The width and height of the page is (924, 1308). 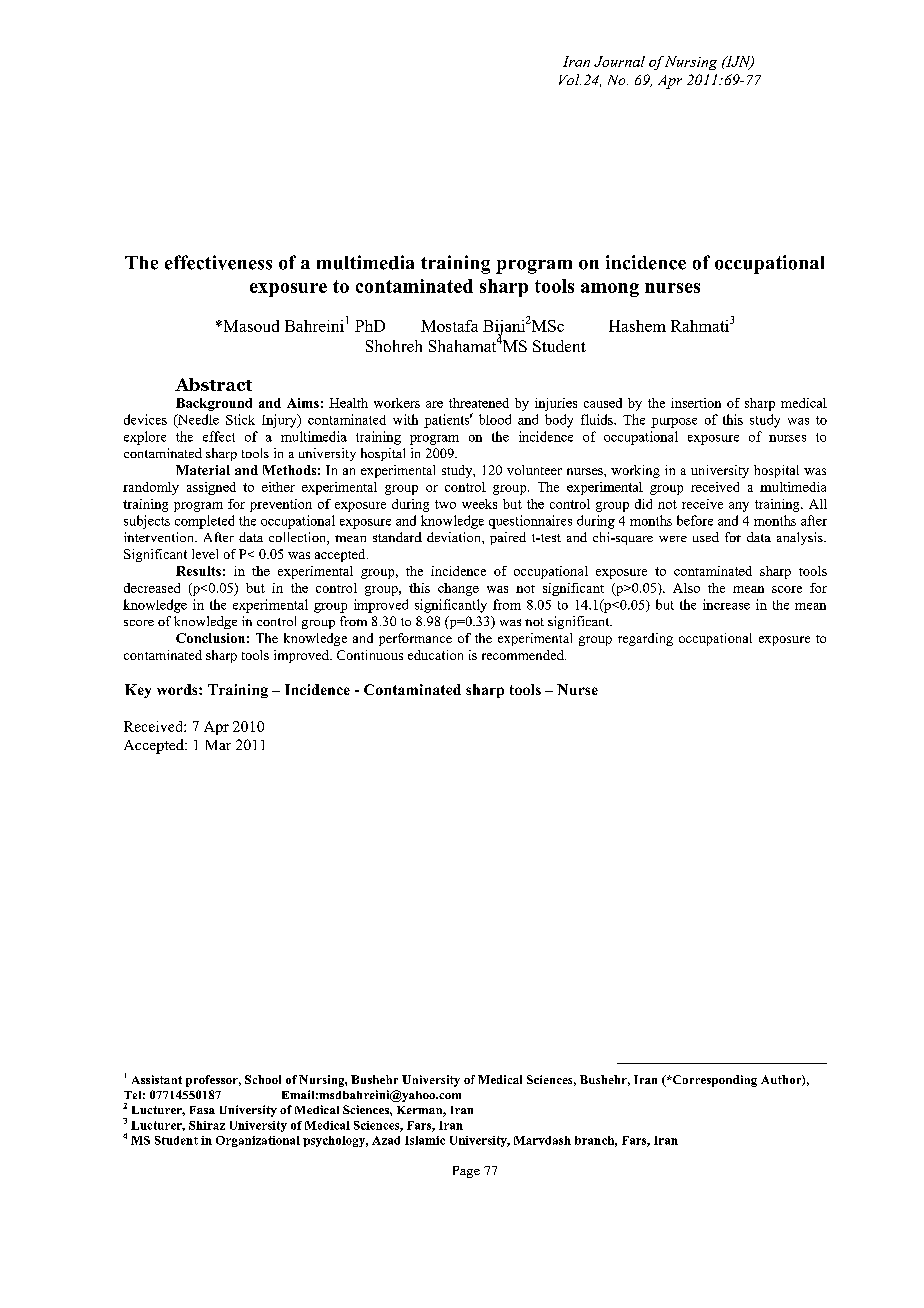 What do you see at coordinates (435, 655) in the page?
I see `education` at bounding box center [435, 655].
